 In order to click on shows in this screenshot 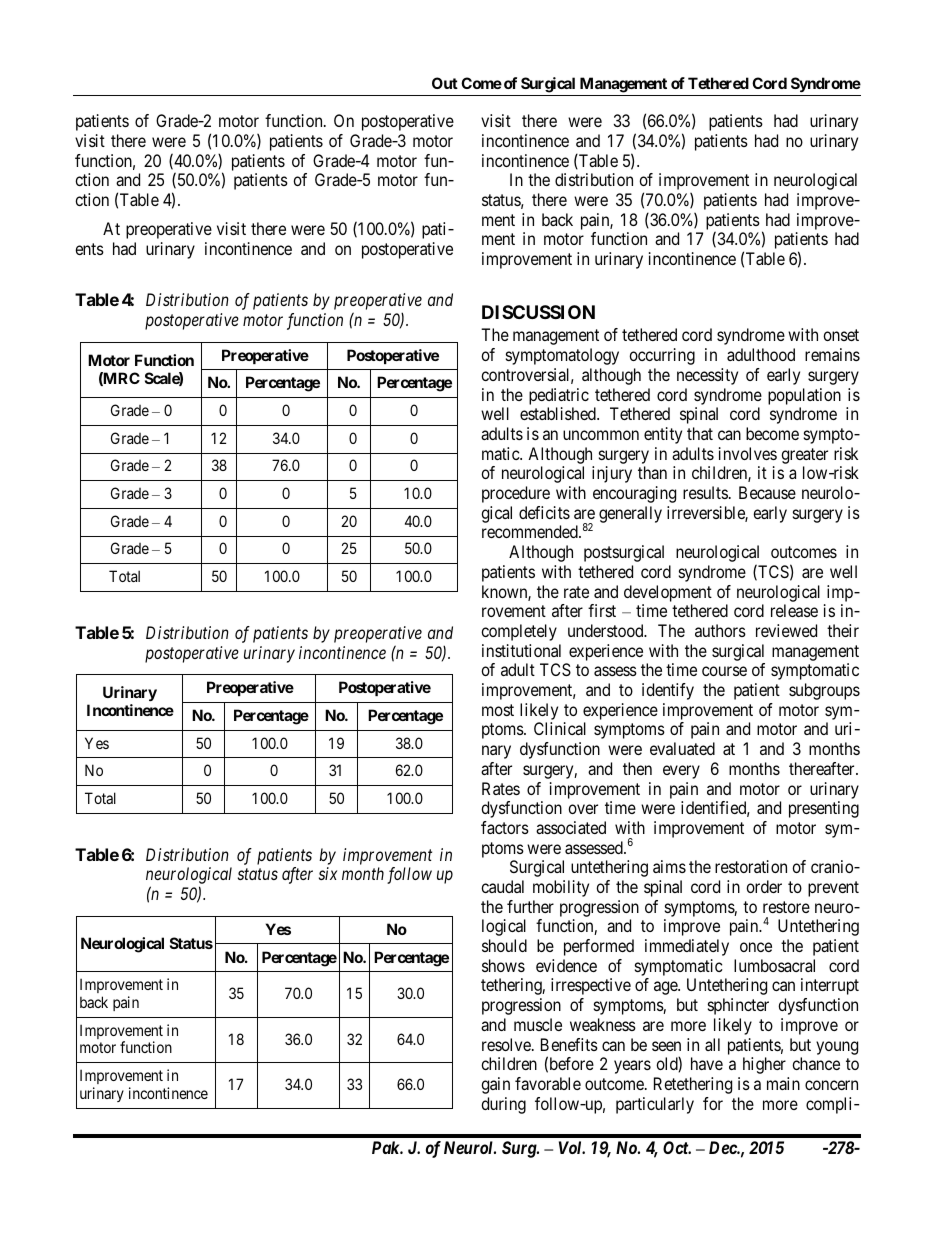, I will do `click(503, 965)`.
